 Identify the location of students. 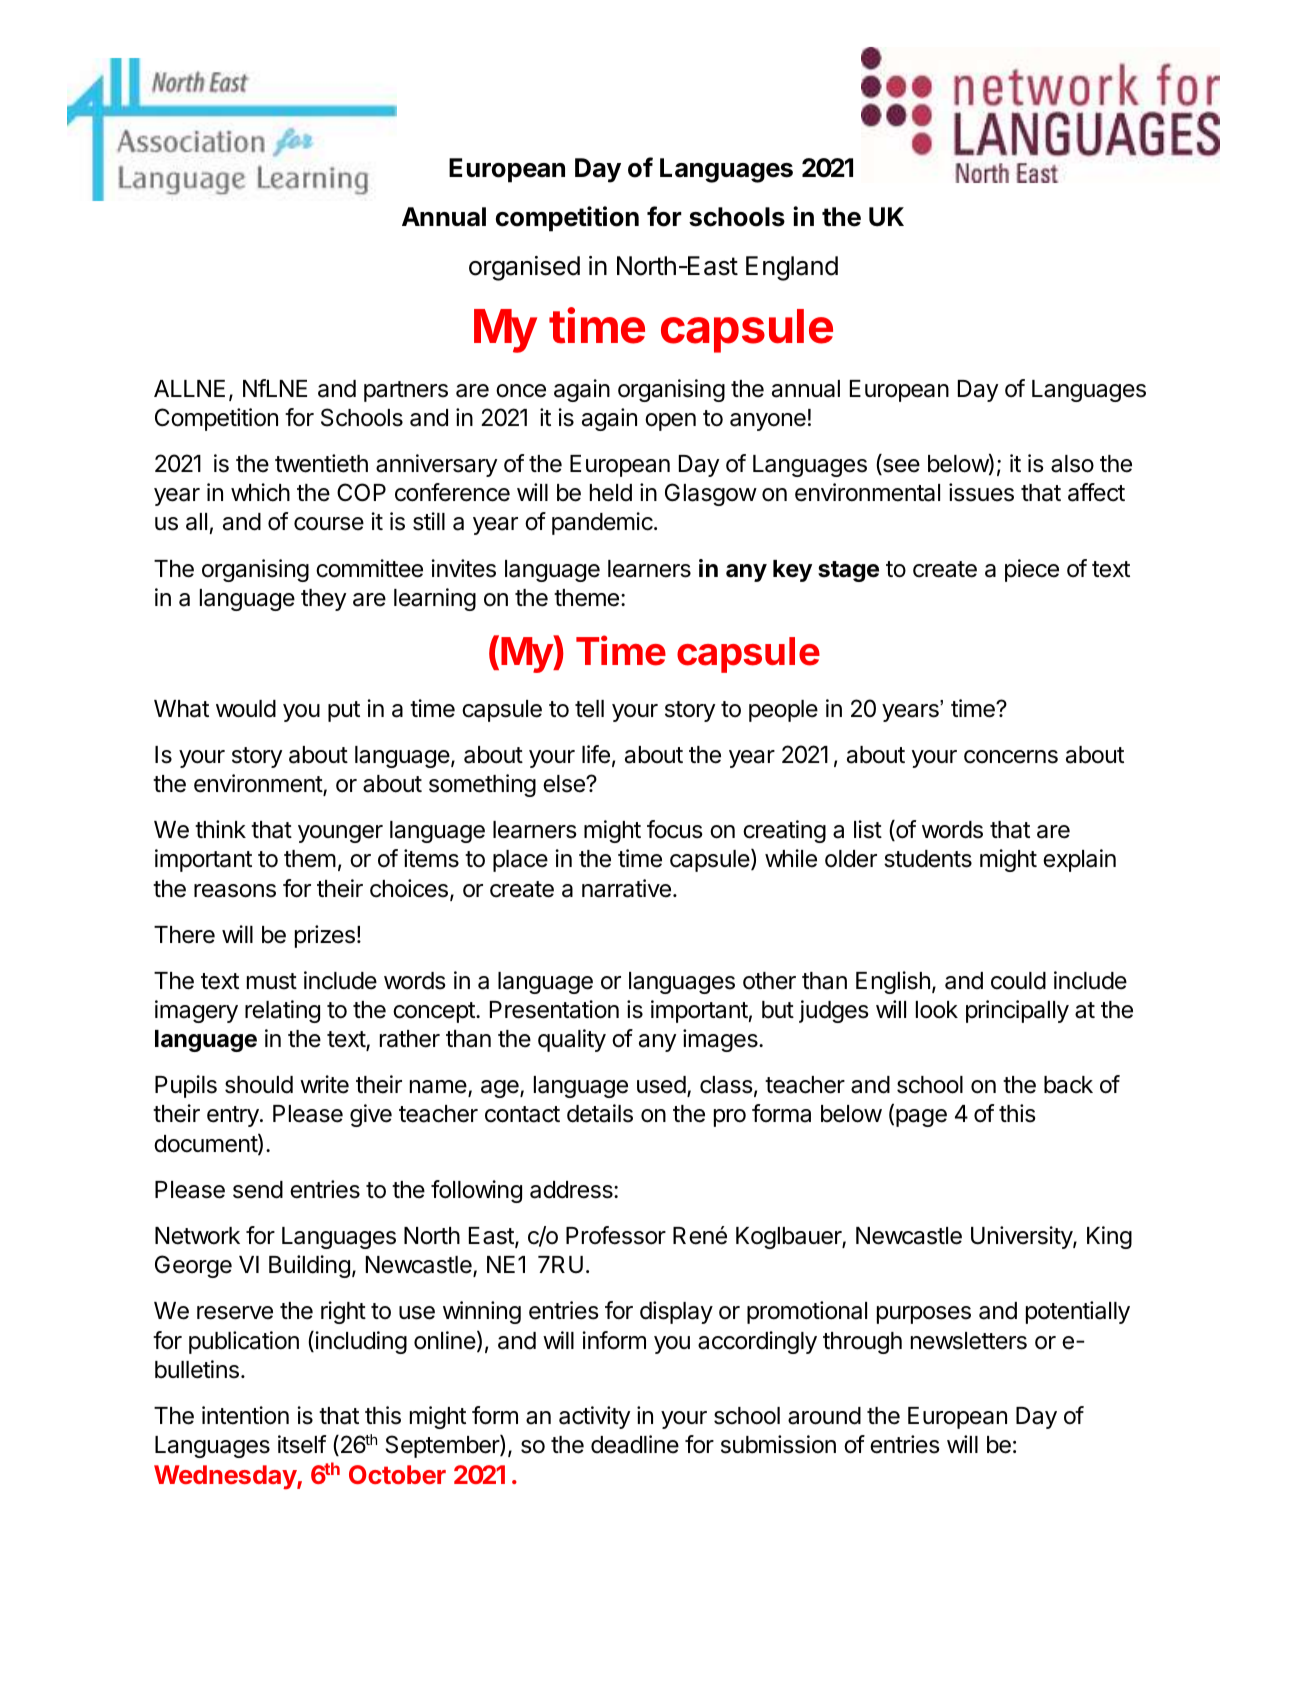
(928, 859).
